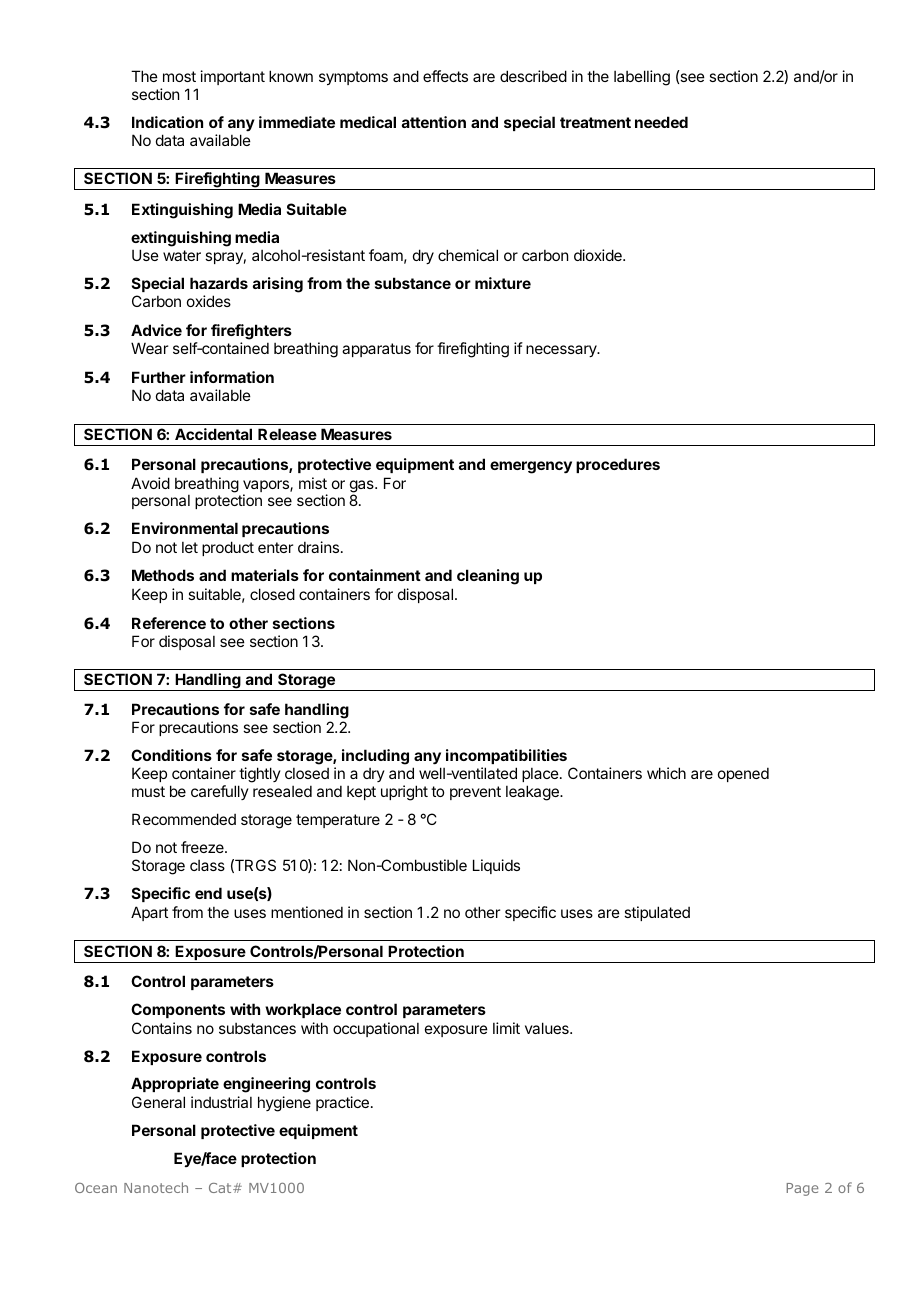  Describe the element at coordinates (661, 122) in the screenshot. I see `needed` at that location.
